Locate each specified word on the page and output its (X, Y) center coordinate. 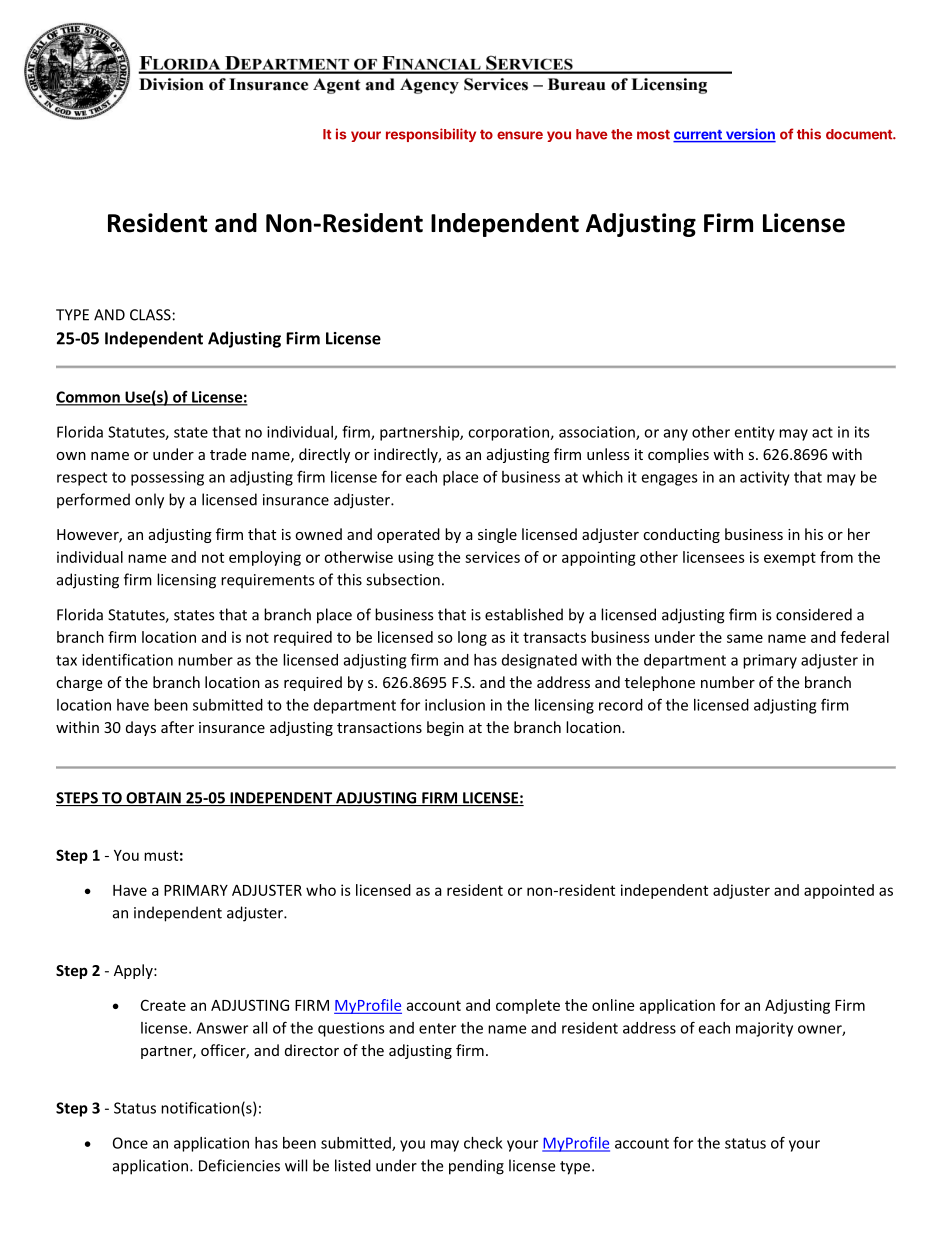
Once (130, 1143)
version (749, 135)
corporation (509, 433)
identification (127, 659)
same (745, 638)
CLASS (150, 315)
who (321, 890)
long (472, 638)
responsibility (431, 135)
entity (754, 433)
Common (89, 398)
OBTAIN (153, 799)
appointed (839, 891)
